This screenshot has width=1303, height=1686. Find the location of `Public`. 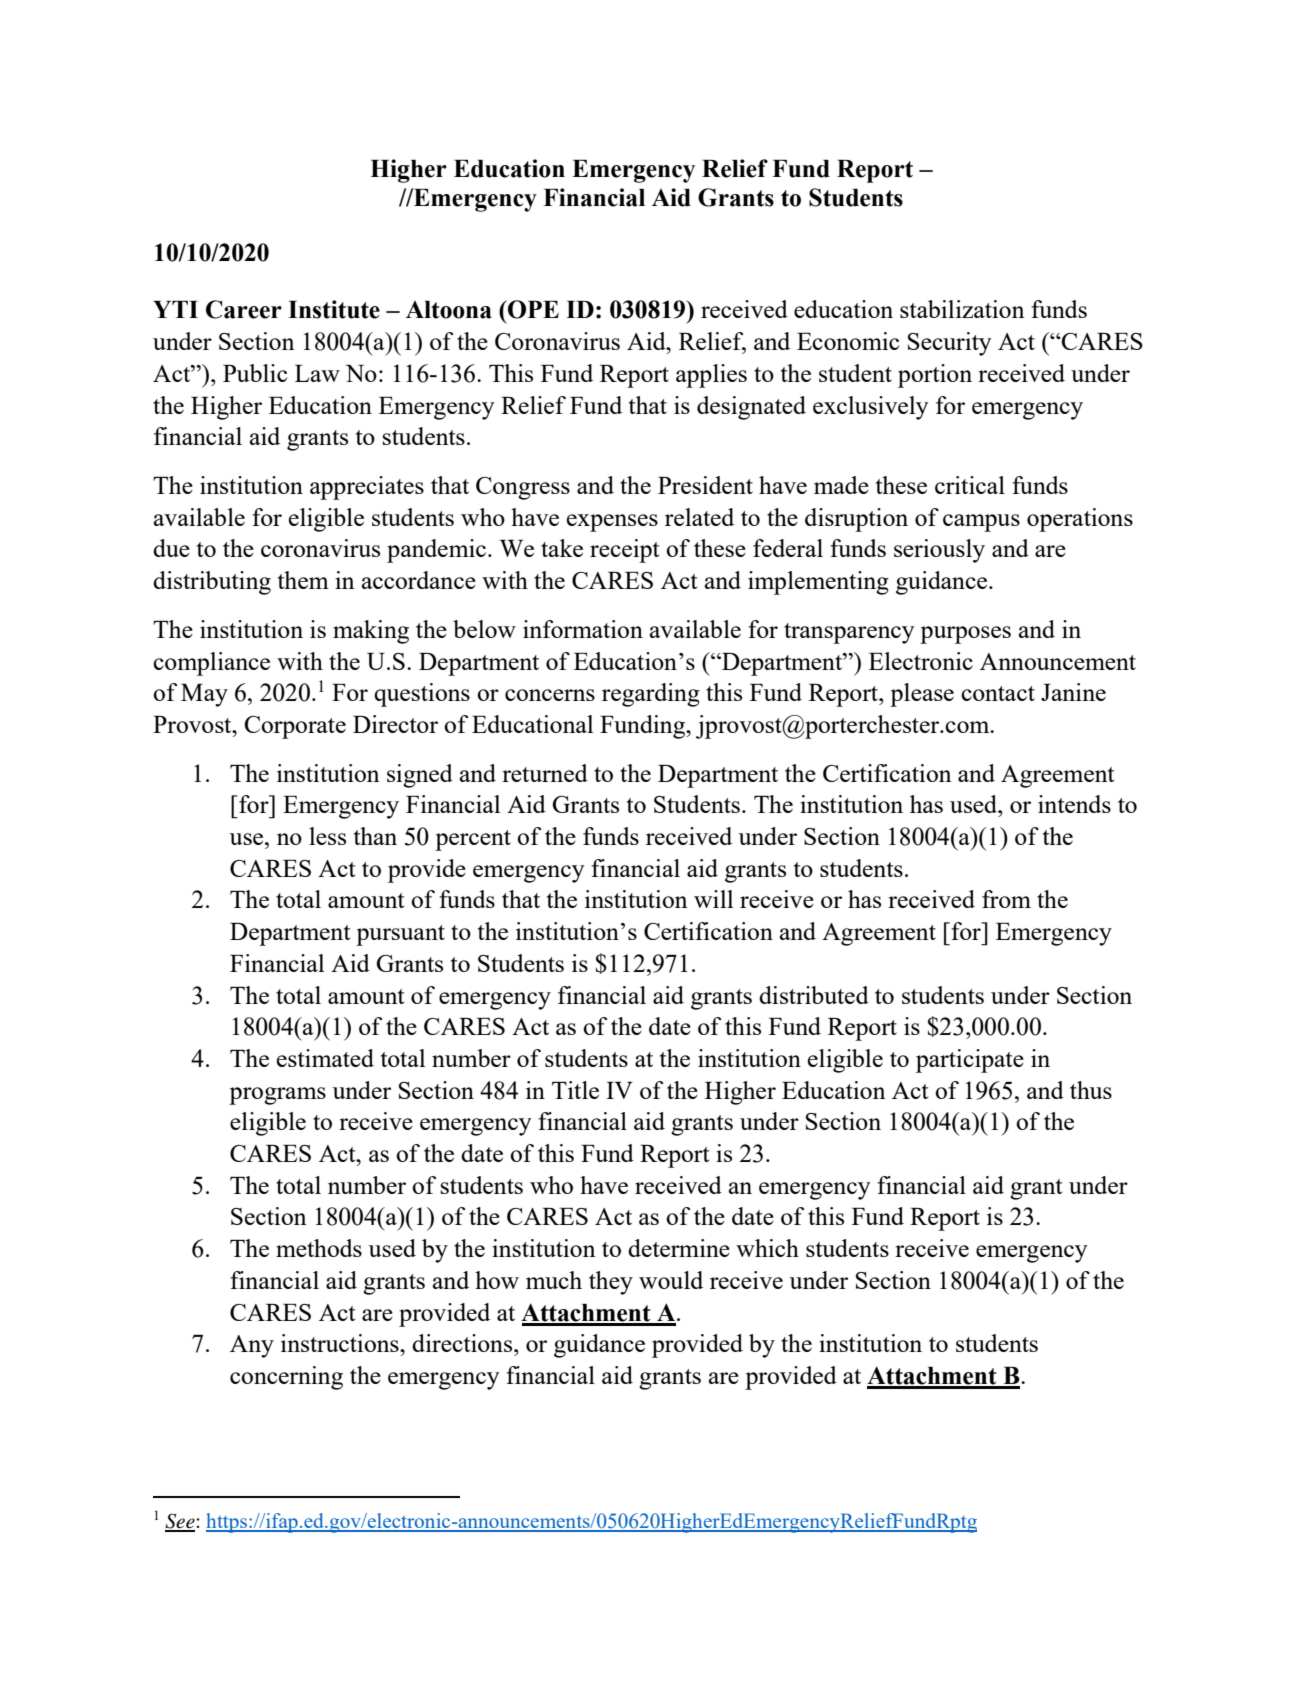

Public is located at coordinates (255, 373).
